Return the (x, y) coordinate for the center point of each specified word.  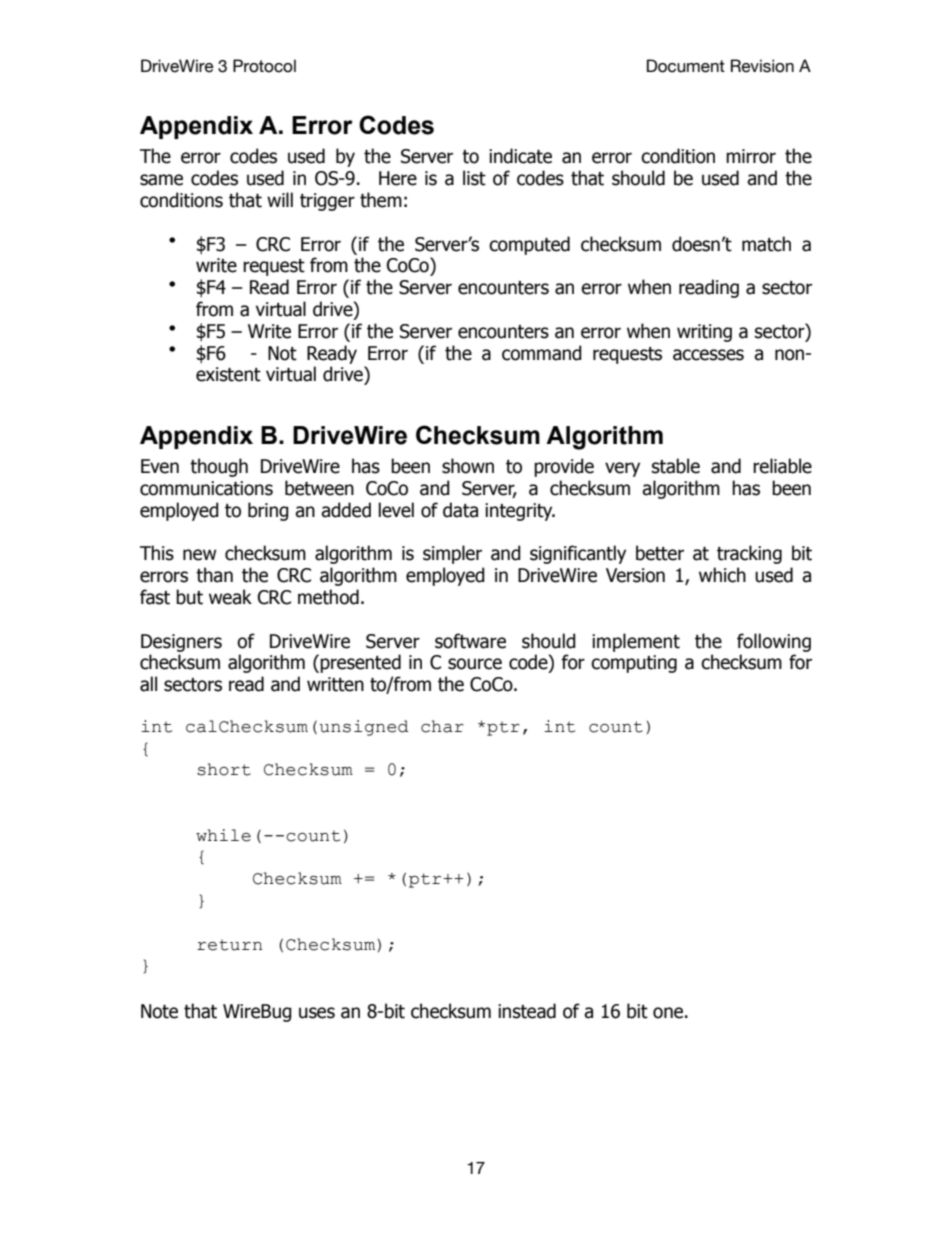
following (774, 642)
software (470, 641)
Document (686, 66)
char (442, 726)
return (229, 945)
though (219, 467)
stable (676, 466)
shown (468, 466)
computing (634, 664)
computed (529, 245)
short (224, 769)
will (280, 199)
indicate (520, 156)
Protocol (264, 66)
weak (230, 597)
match (766, 244)
